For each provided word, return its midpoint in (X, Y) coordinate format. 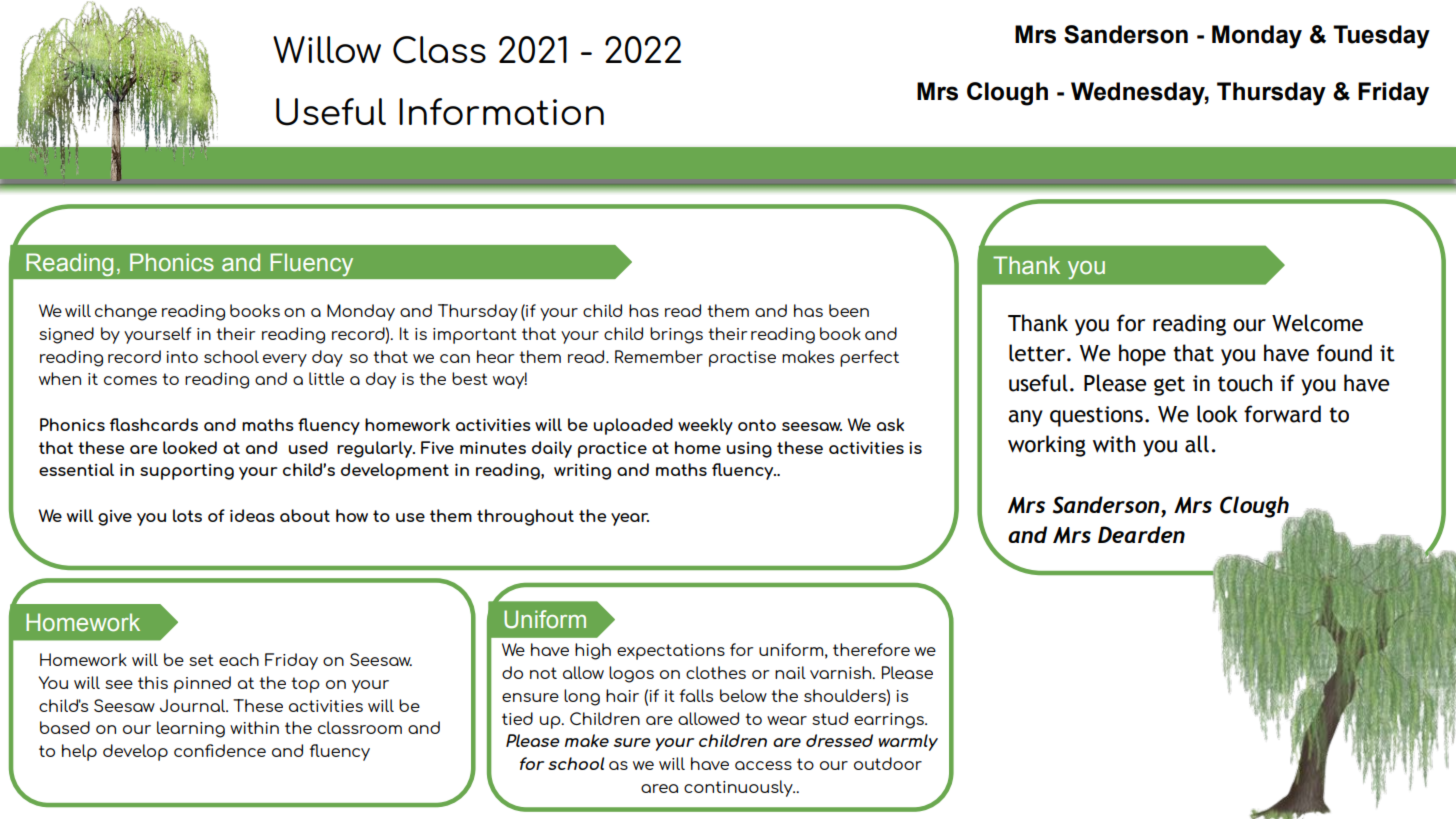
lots (187, 515)
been (849, 310)
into (182, 357)
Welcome (1317, 323)
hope (1142, 355)
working (1047, 446)
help (79, 752)
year (630, 519)
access (763, 765)
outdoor (888, 763)
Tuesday (1381, 37)
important (475, 336)
